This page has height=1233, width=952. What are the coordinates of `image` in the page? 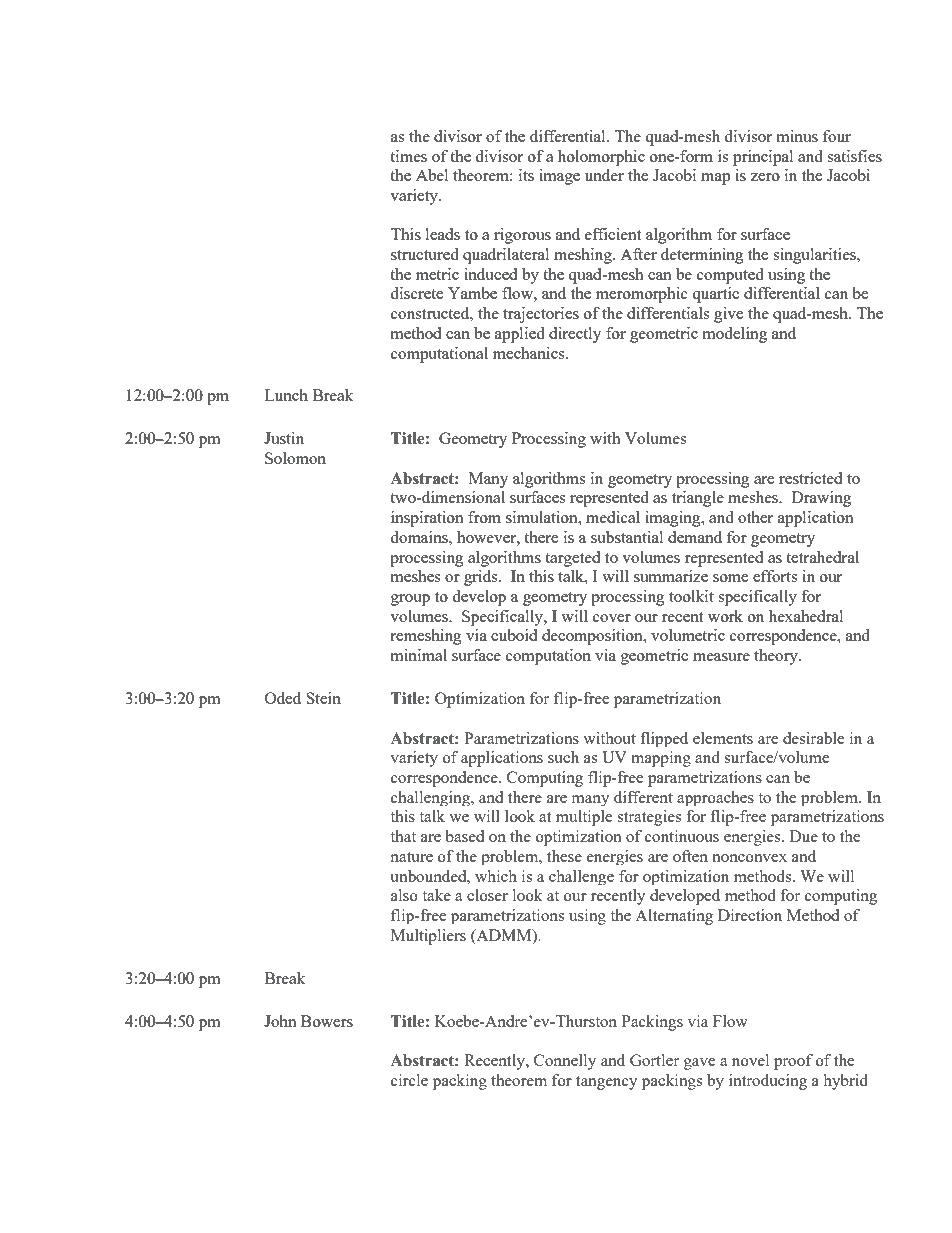 It's located at (559, 177).
